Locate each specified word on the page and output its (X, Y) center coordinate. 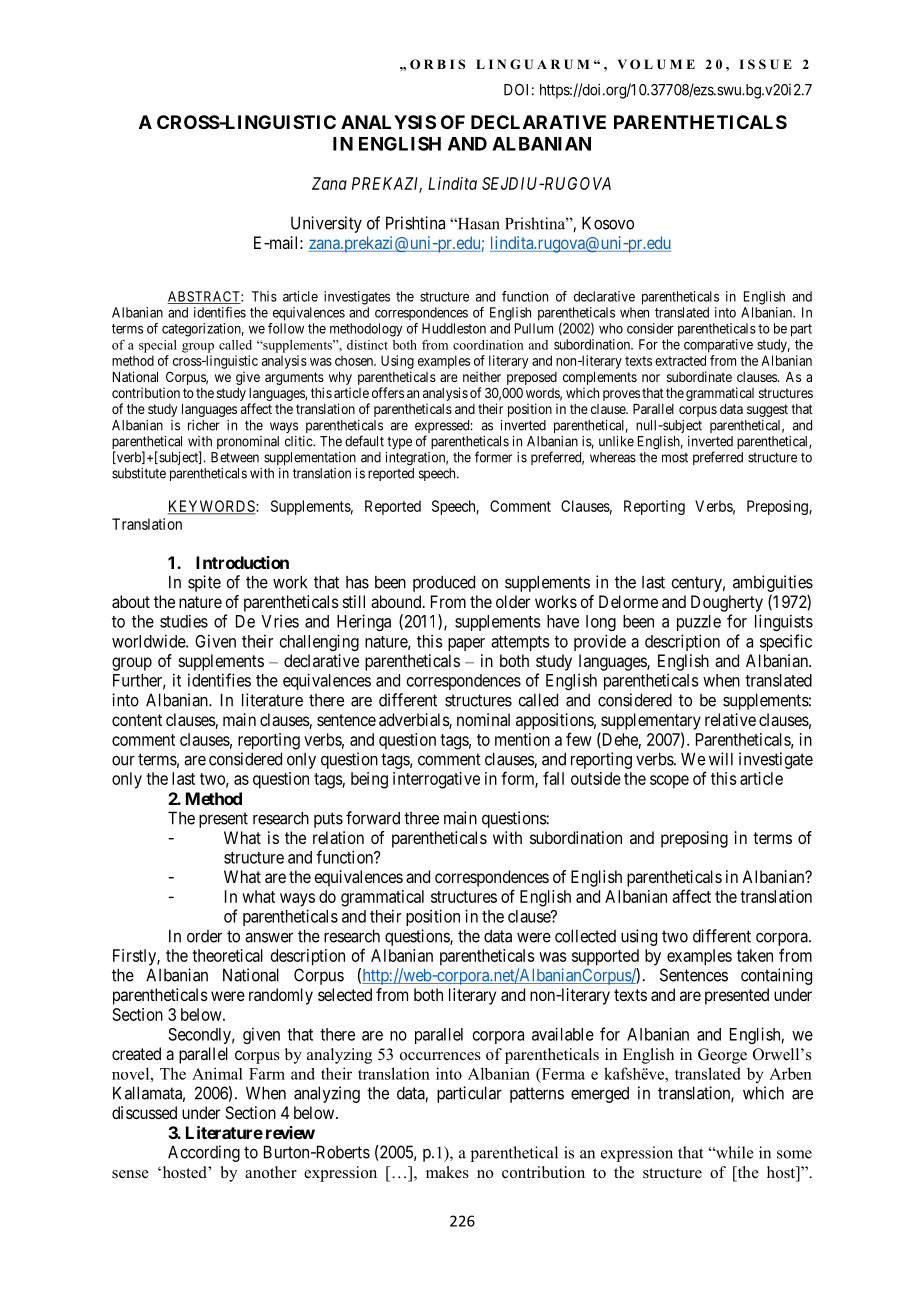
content (137, 720)
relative (730, 719)
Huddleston (454, 328)
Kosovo (608, 223)
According (204, 1153)
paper (466, 644)
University (326, 224)
